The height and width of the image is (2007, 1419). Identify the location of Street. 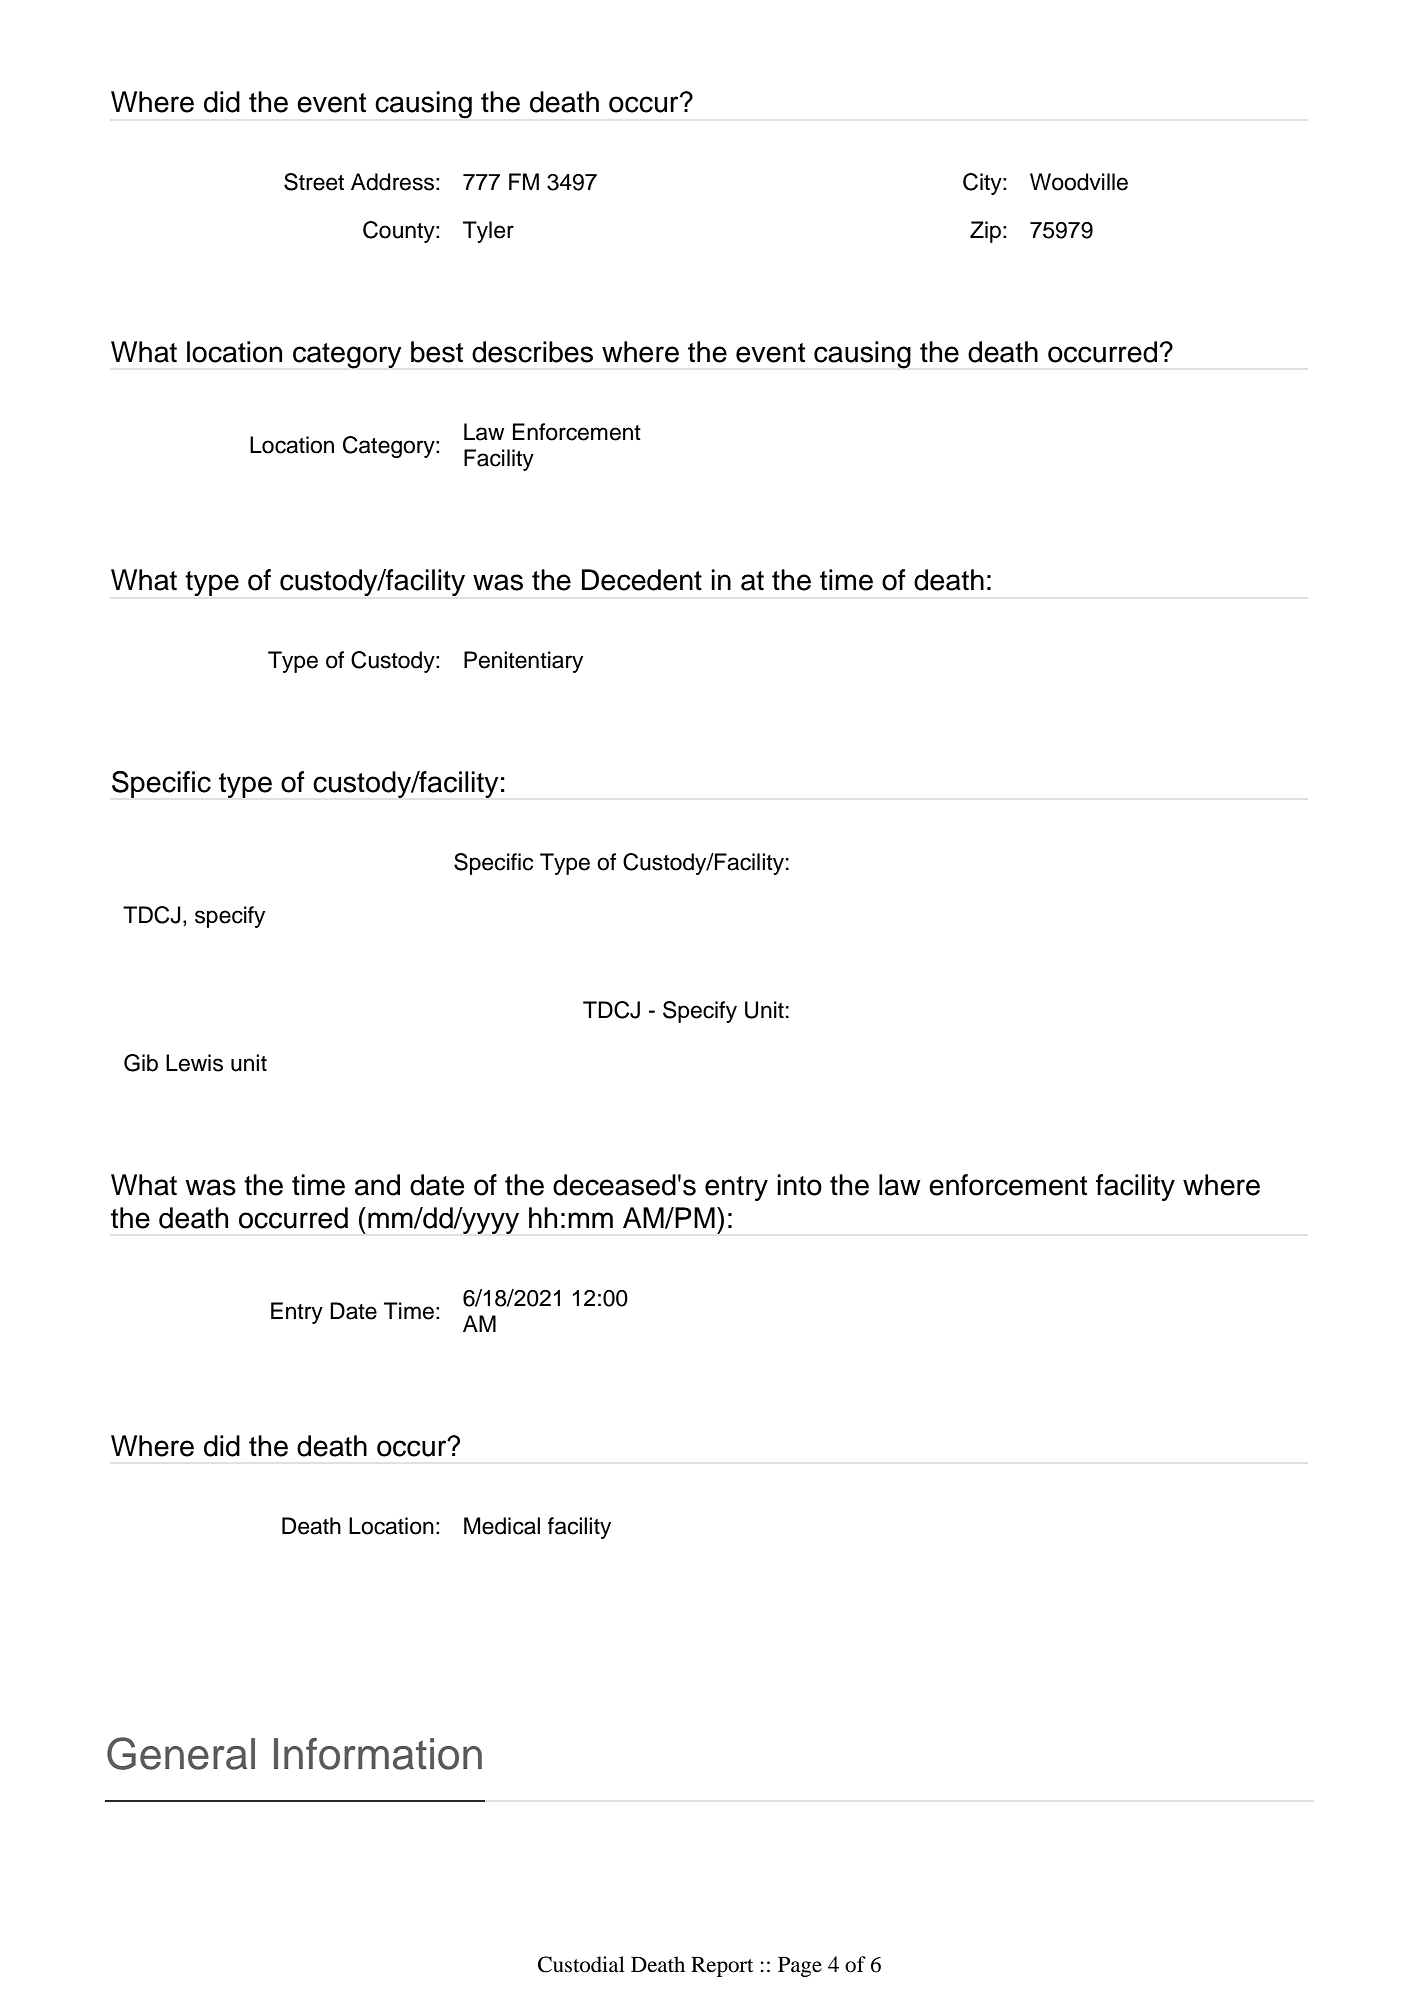
(314, 182).
